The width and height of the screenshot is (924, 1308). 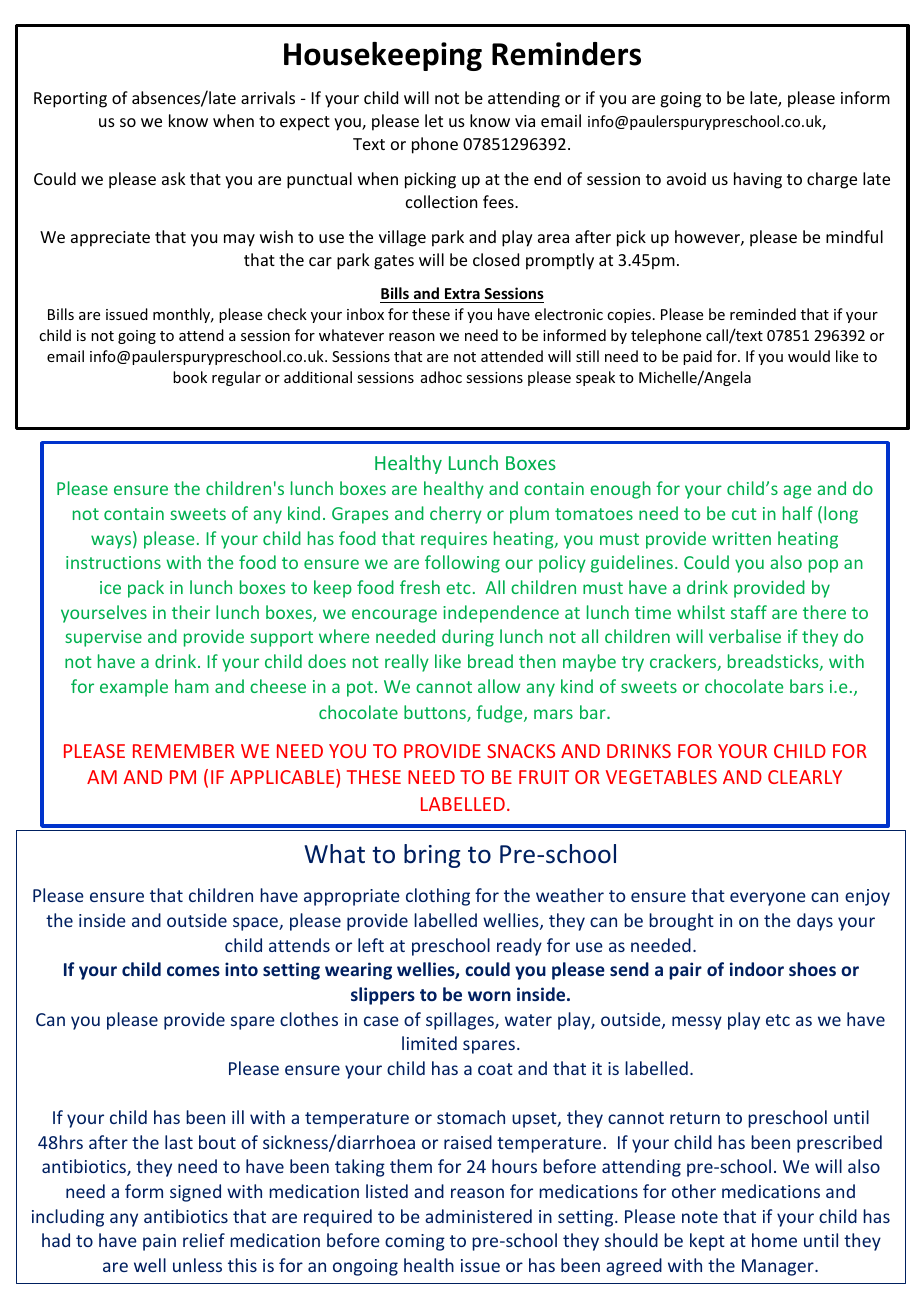 What do you see at coordinates (134, 688) in the screenshot?
I see `example` at bounding box center [134, 688].
